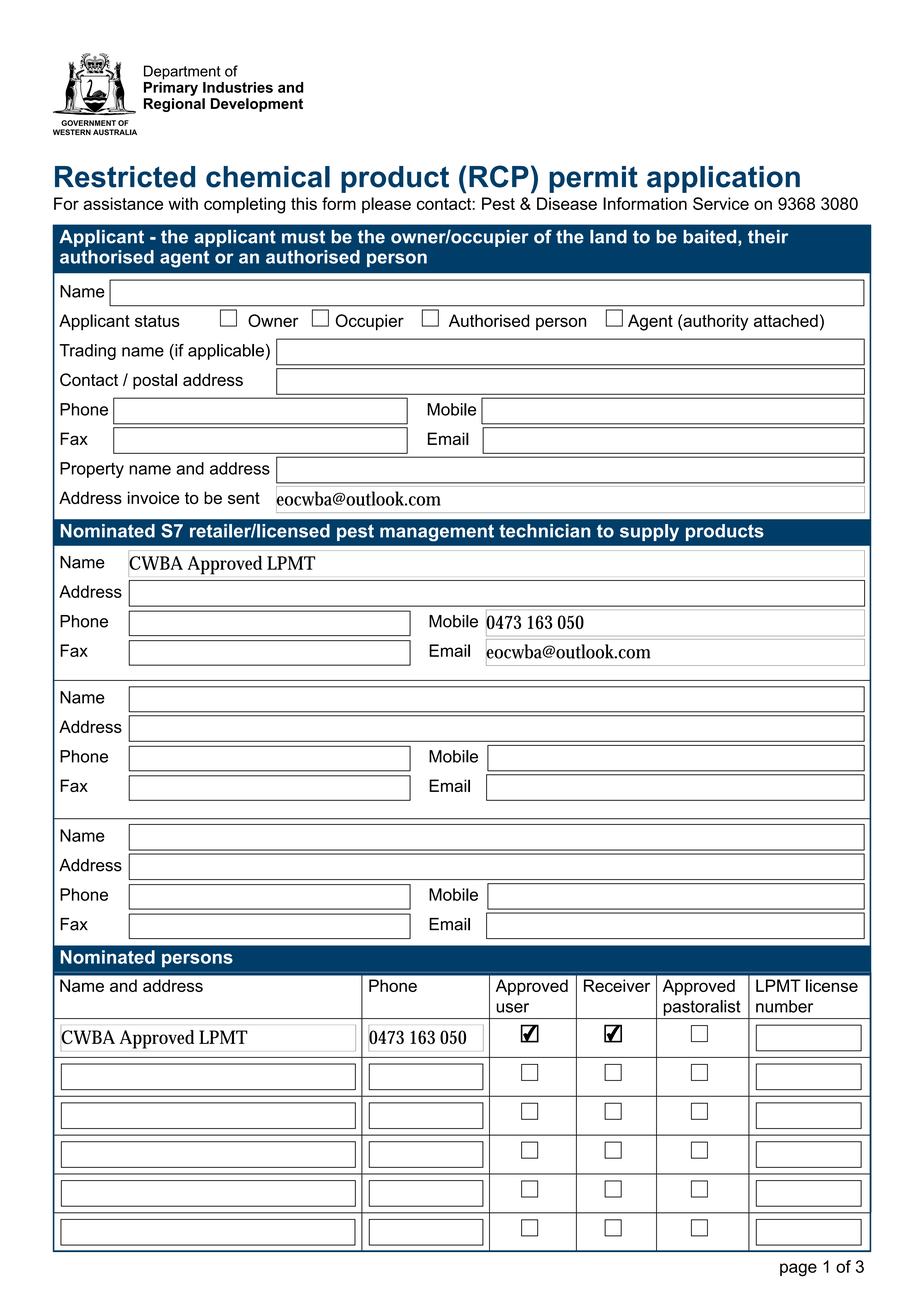 Image resolution: width=924 pixels, height=1308 pixels. What do you see at coordinates (617, 985) in the screenshot?
I see `Receiver` at bounding box center [617, 985].
